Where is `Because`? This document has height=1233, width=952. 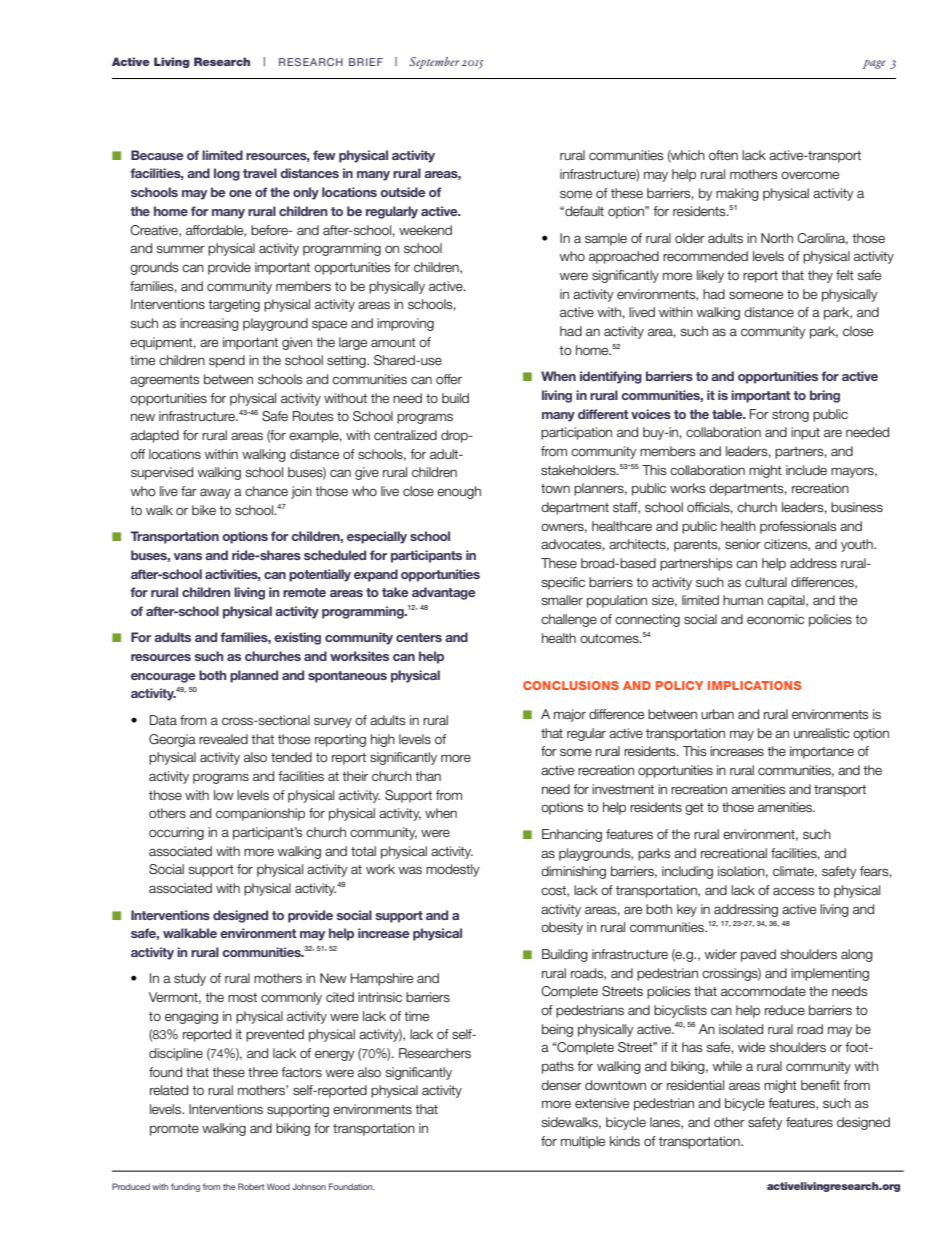
Because is located at coordinates (157, 155).
